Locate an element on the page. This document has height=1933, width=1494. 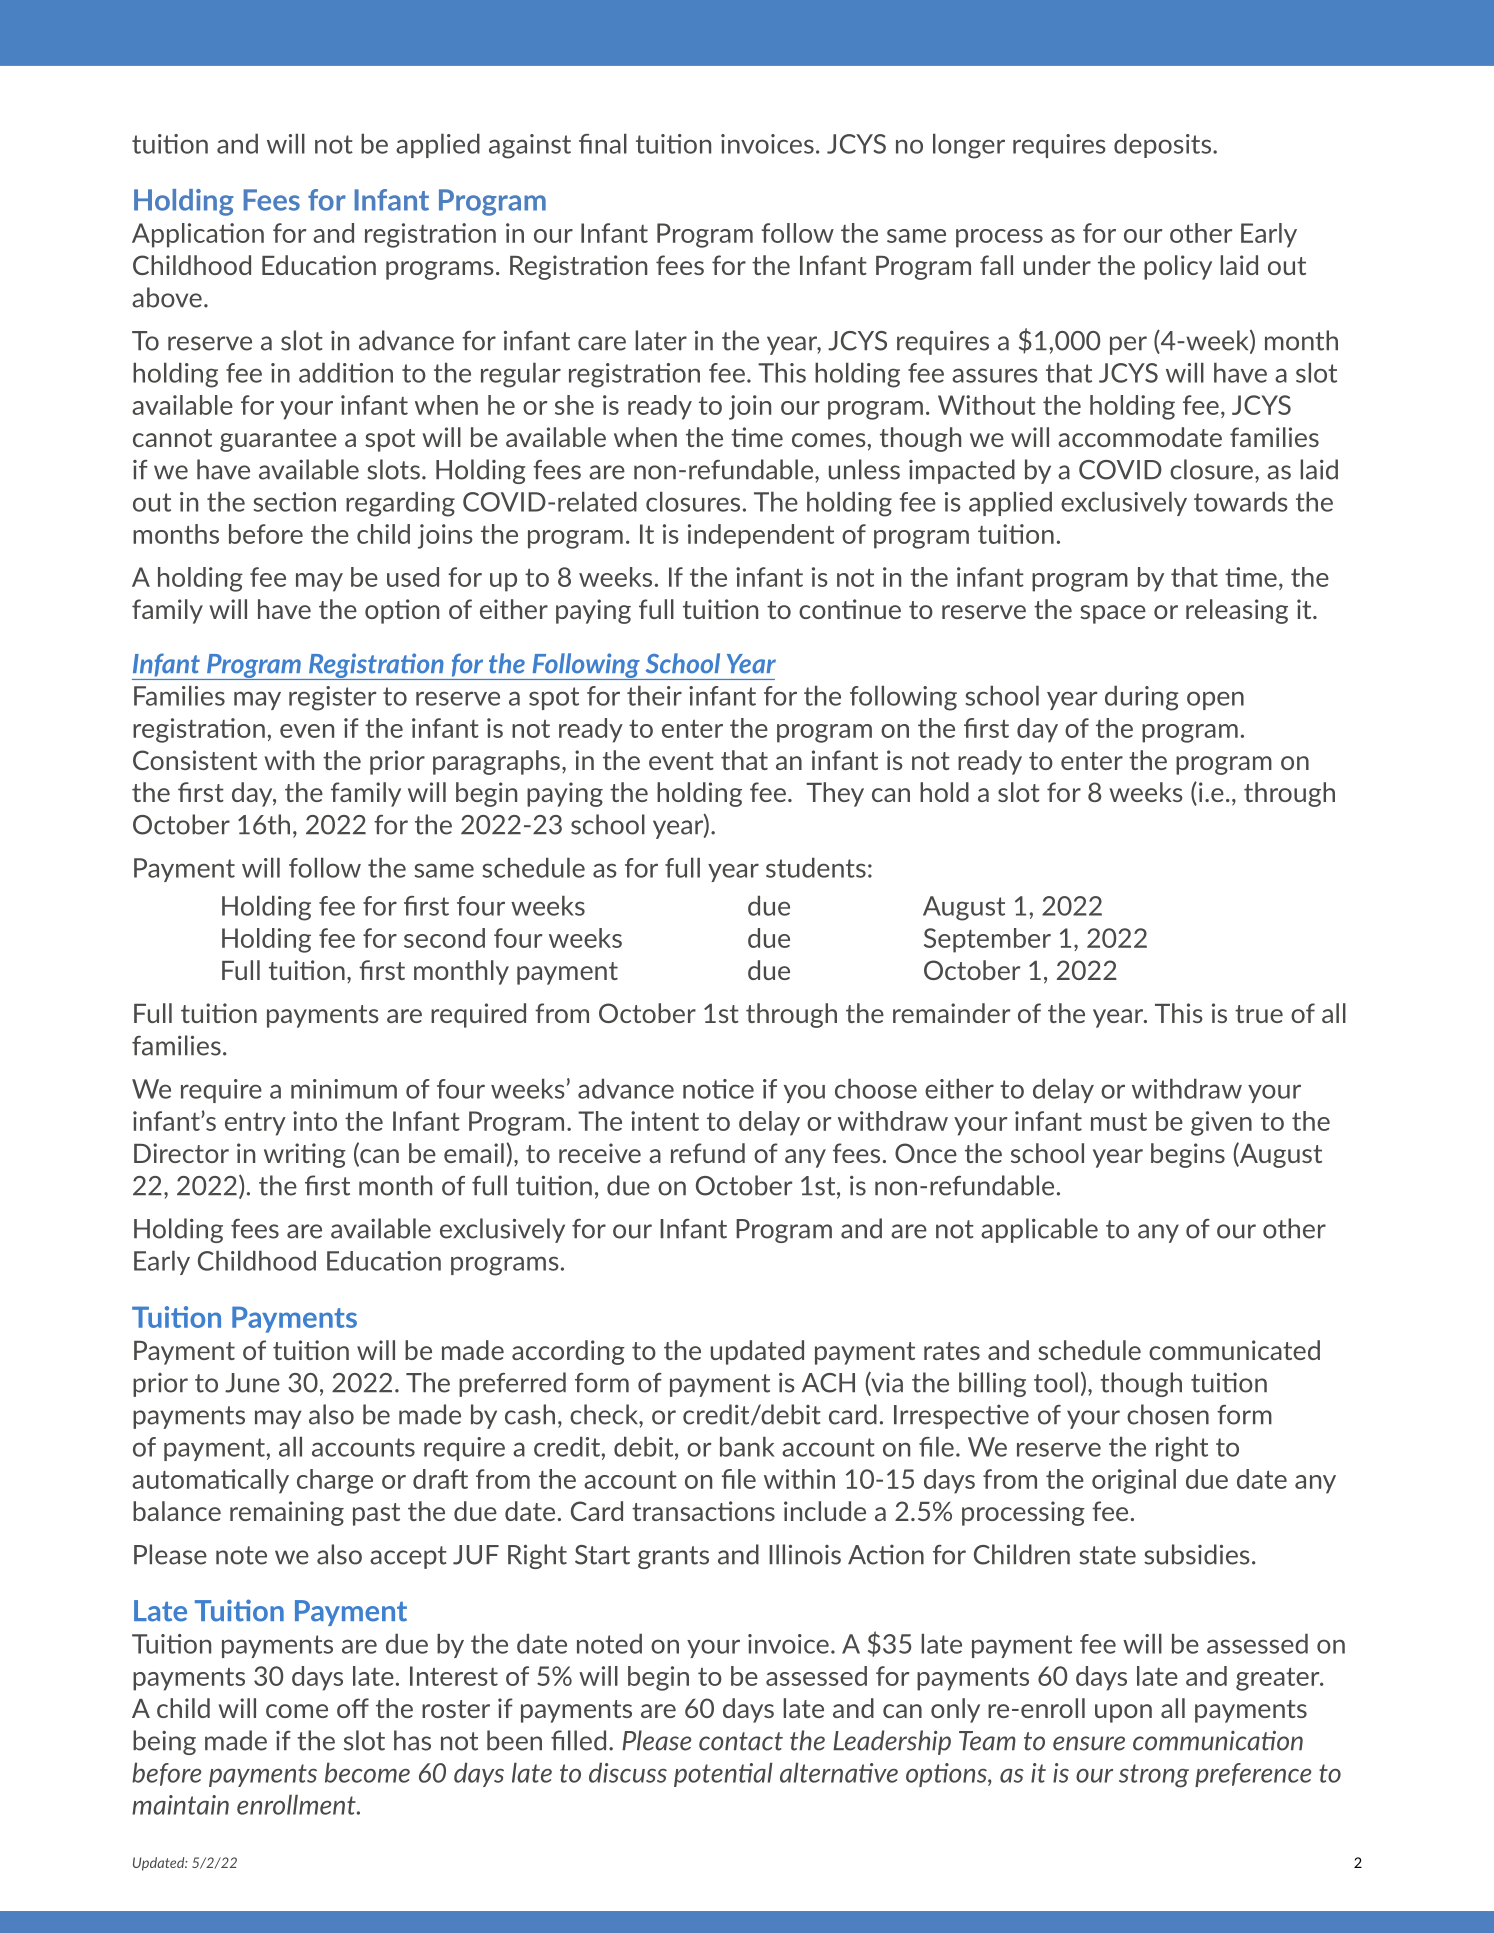
final is located at coordinates (603, 143).
